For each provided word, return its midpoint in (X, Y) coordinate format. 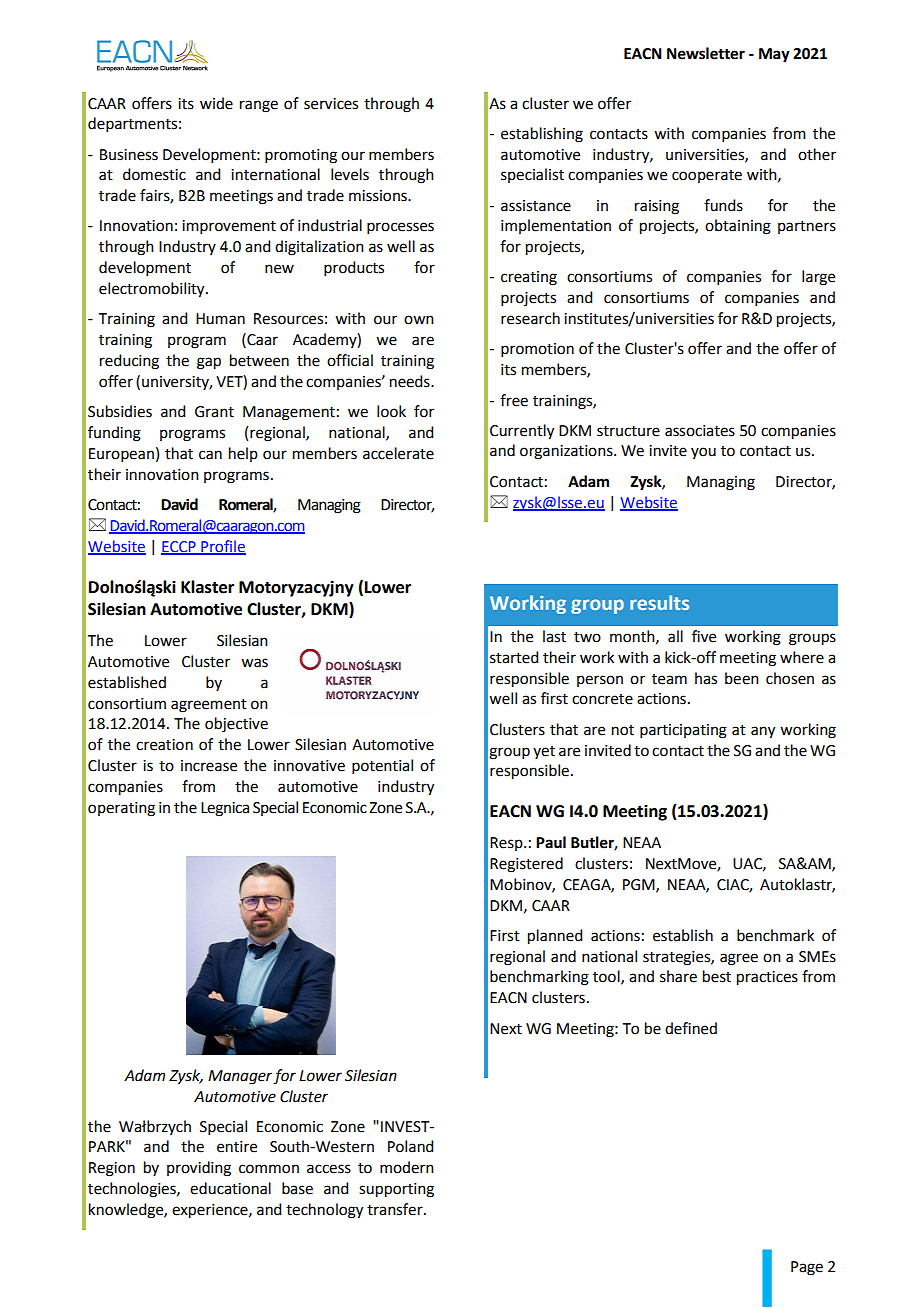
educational (230, 1188)
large (818, 278)
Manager (241, 1077)
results (659, 602)
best (717, 976)
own (419, 320)
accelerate (398, 453)
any (763, 732)
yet (544, 752)
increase (209, 766)
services (331, 104)
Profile (222, 547)
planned (555, 937)
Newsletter (706, 53)
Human (220, 319)
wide (216, 103)
